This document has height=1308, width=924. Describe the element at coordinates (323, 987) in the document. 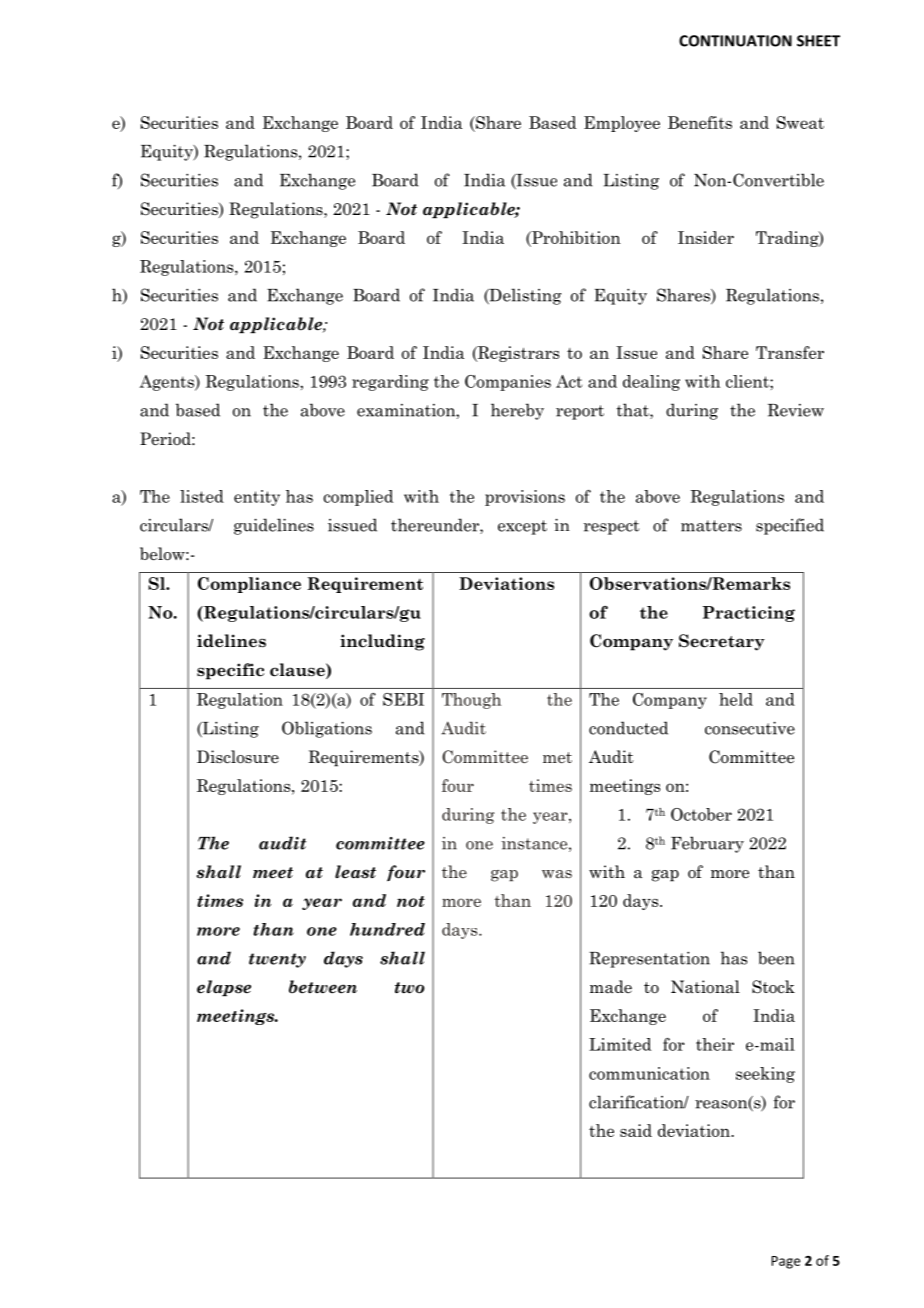

I see `between` at that location.
